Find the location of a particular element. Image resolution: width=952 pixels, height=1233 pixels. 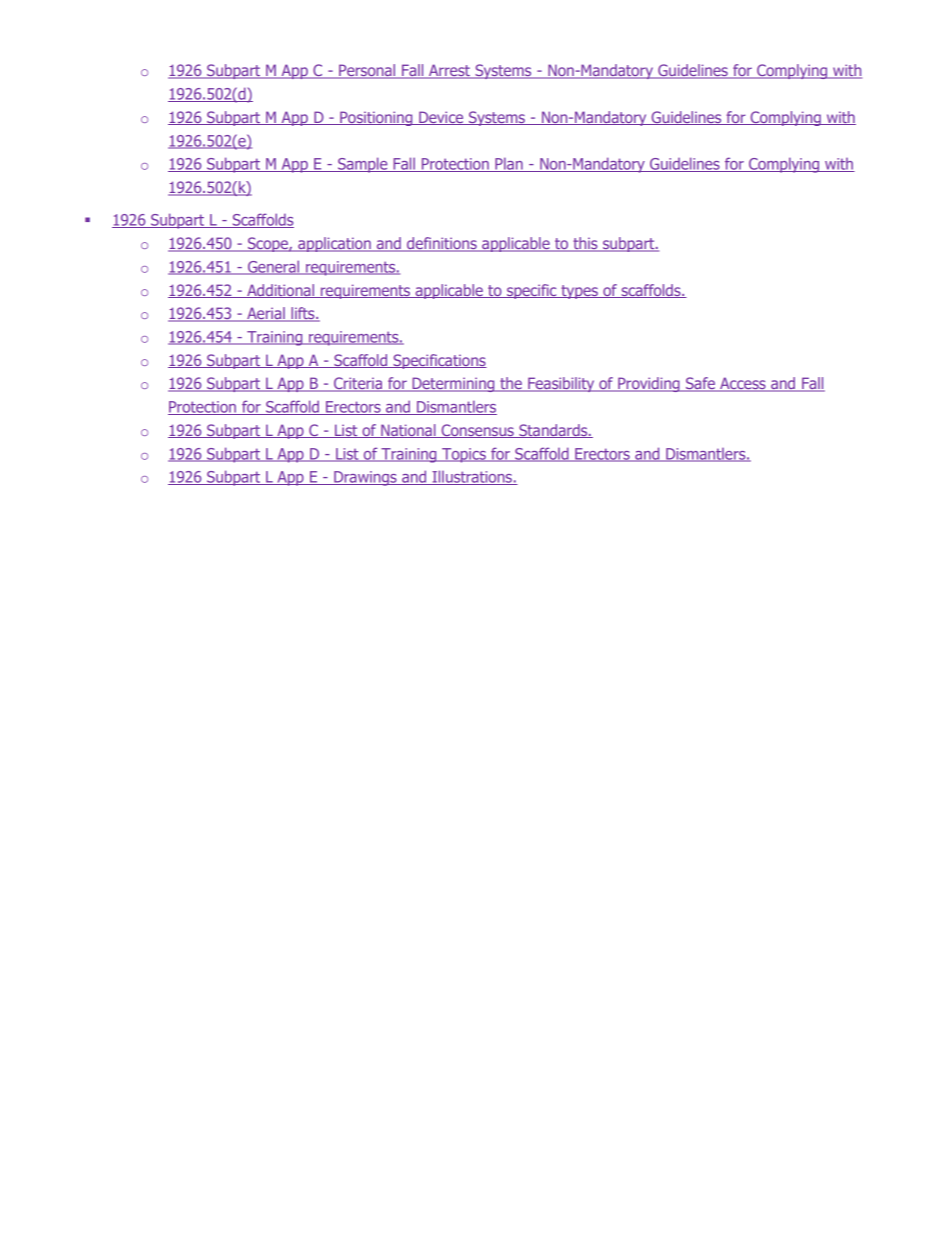

General is located at coordinates (274, 267).
